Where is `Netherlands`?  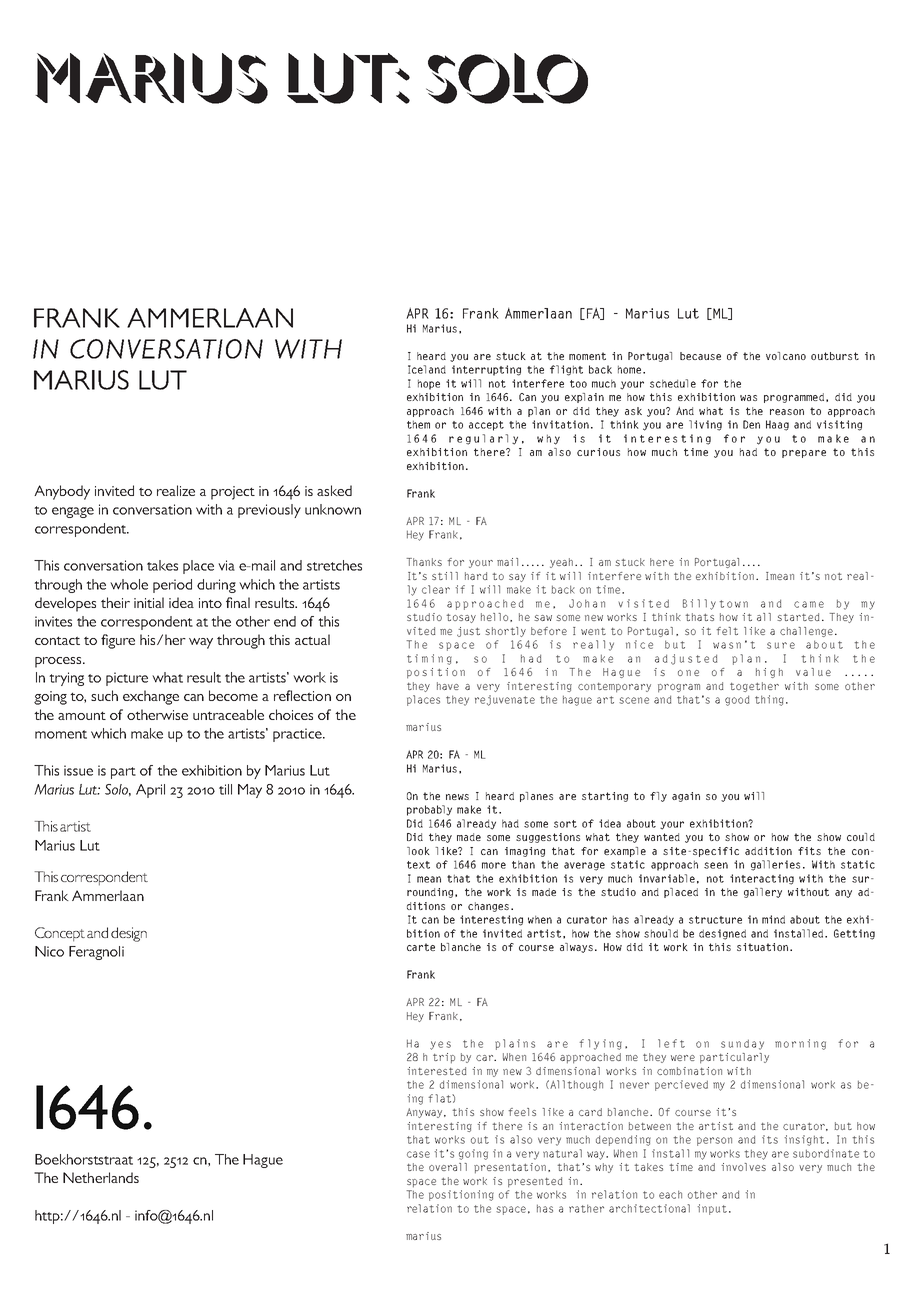 Netherlands is located at coordinates (101, 1177).
